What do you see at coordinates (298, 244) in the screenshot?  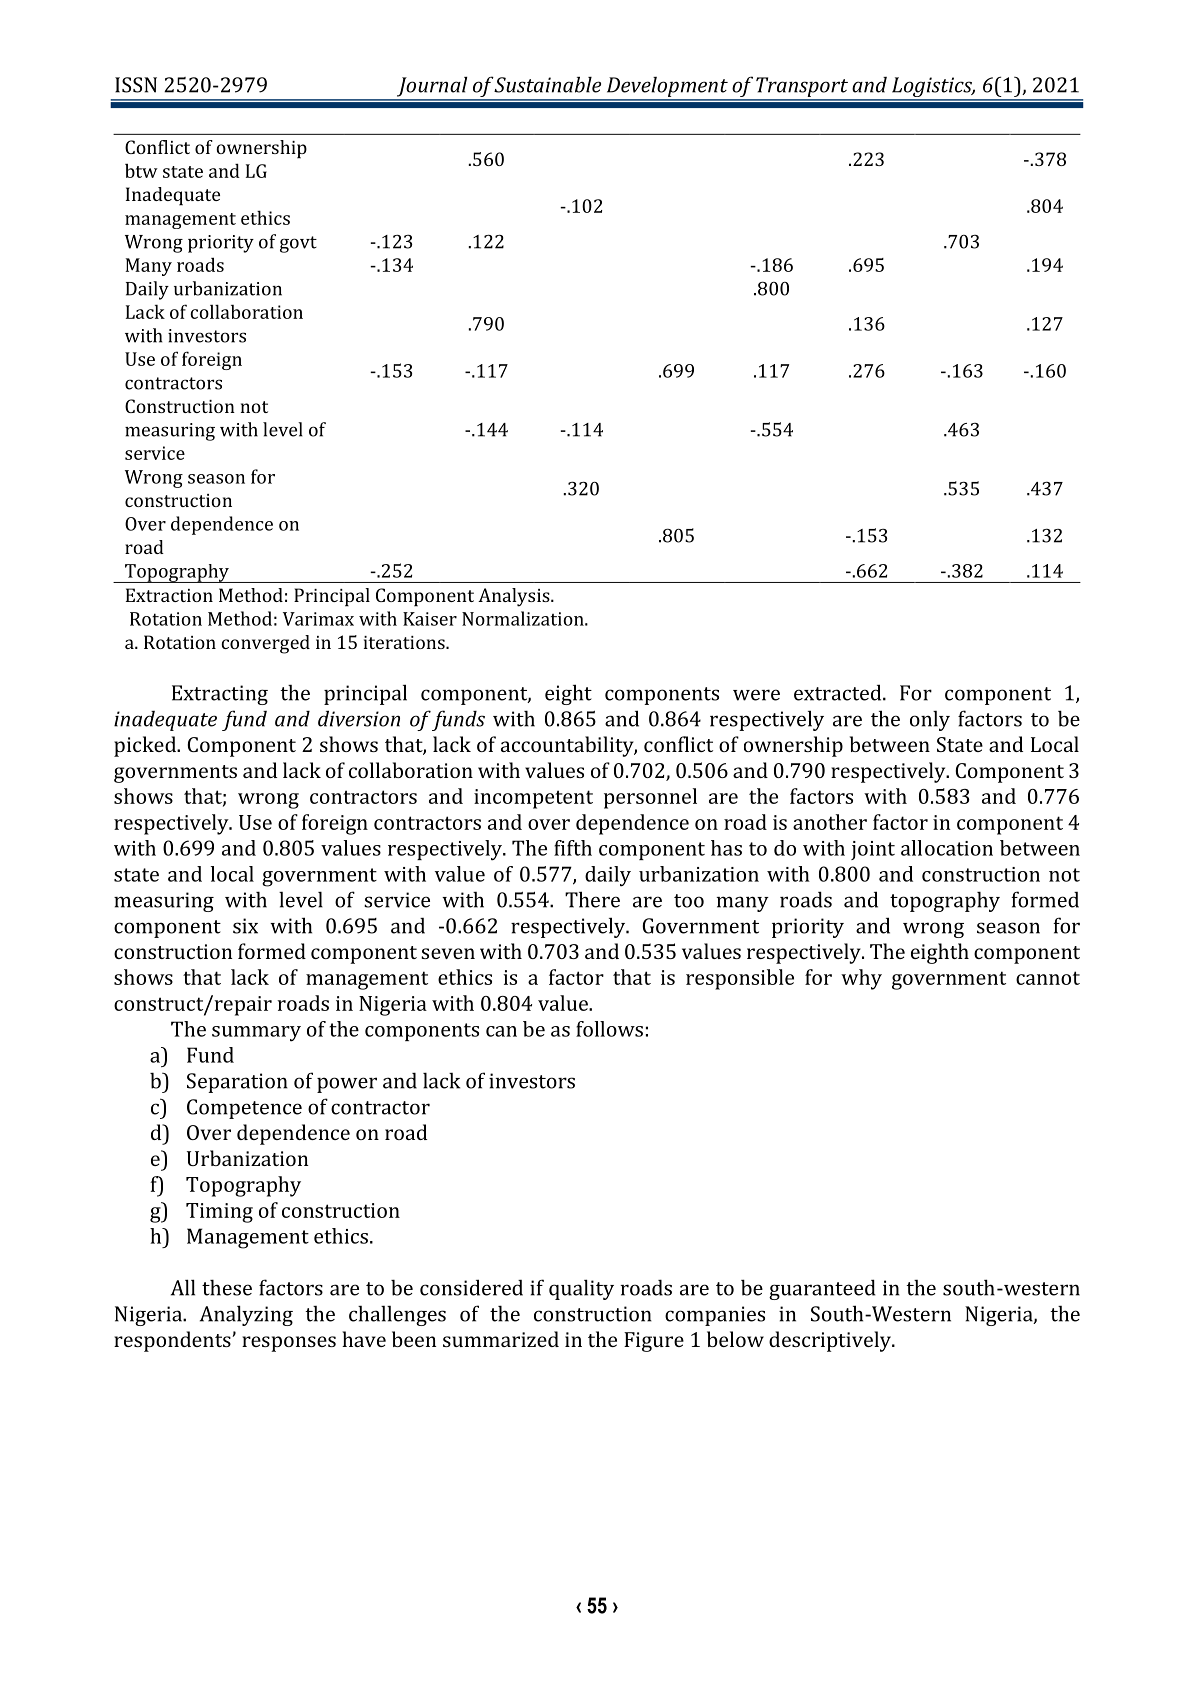 I see `govt` at bounding box center [298, 244].
